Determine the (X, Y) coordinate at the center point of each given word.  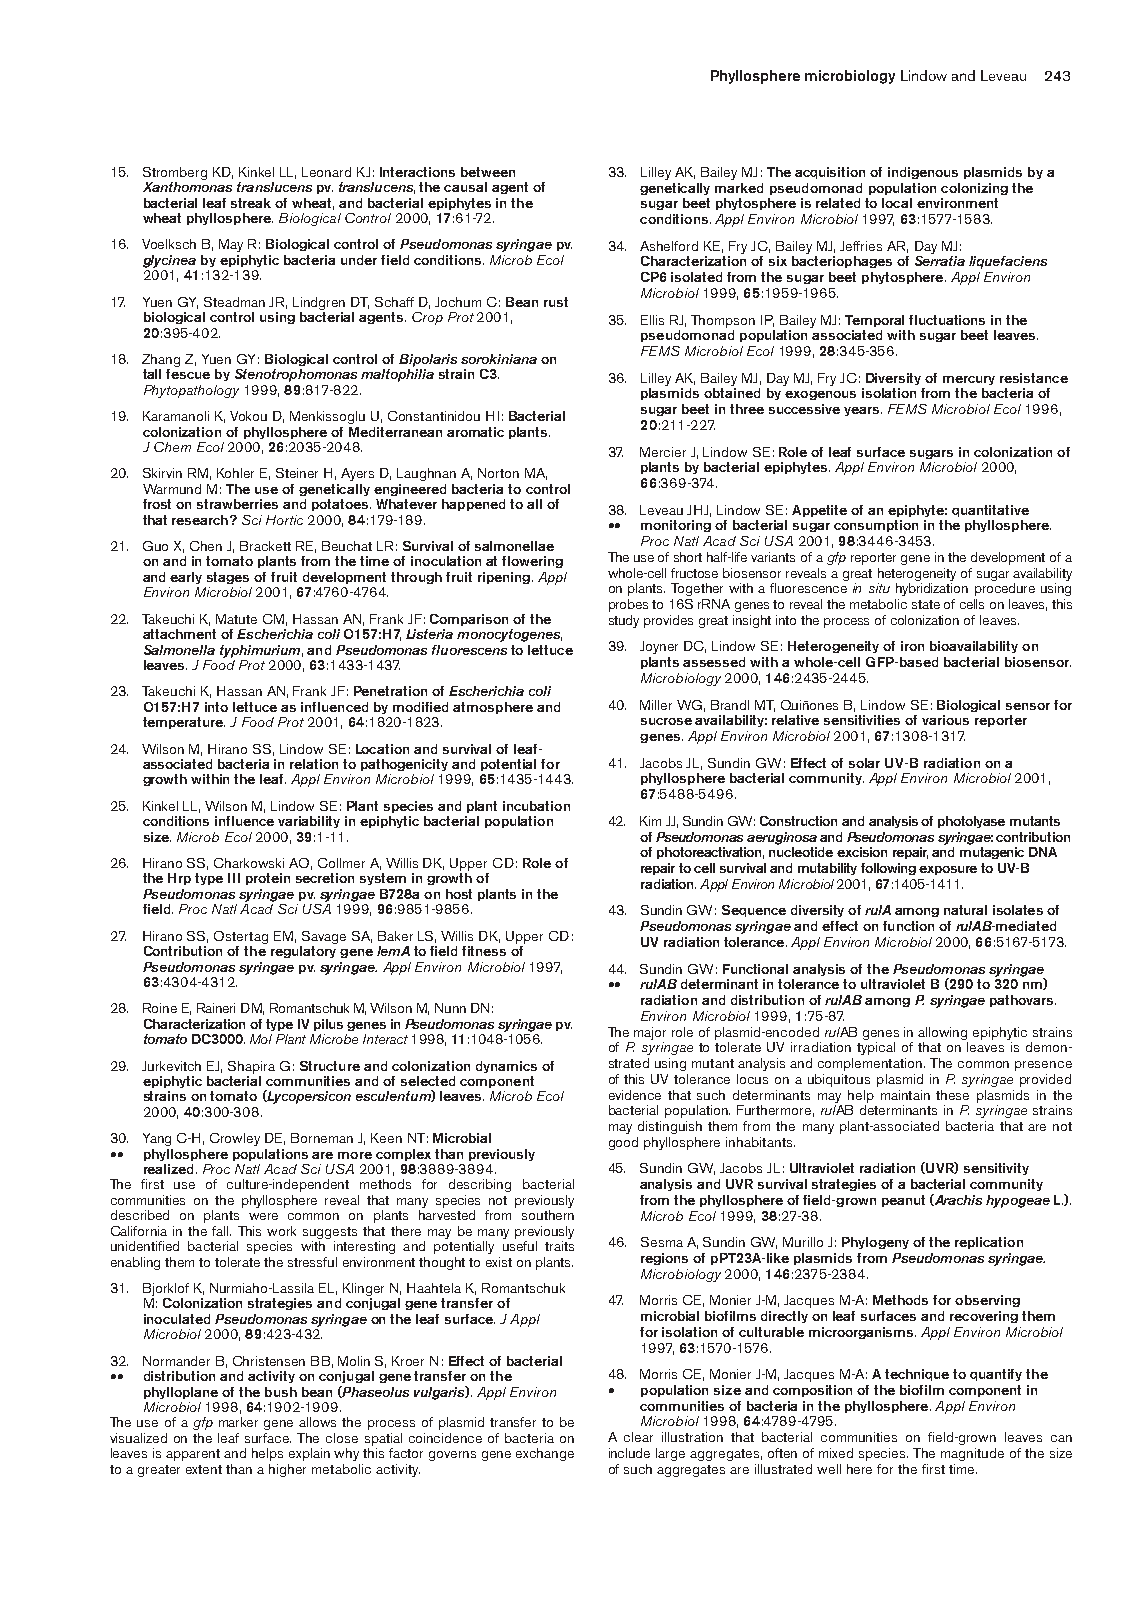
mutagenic (992, 853)
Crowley (235, 1139)
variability (309, 822)
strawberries (237, 504)
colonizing (974, 189)
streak (251, 203)
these (952, 1095)
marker (238, 1422)
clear (638, 1437)
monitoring (676, 526)
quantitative (990, 511)
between (488, 172)
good (623, 1143)
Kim (650, 821)
